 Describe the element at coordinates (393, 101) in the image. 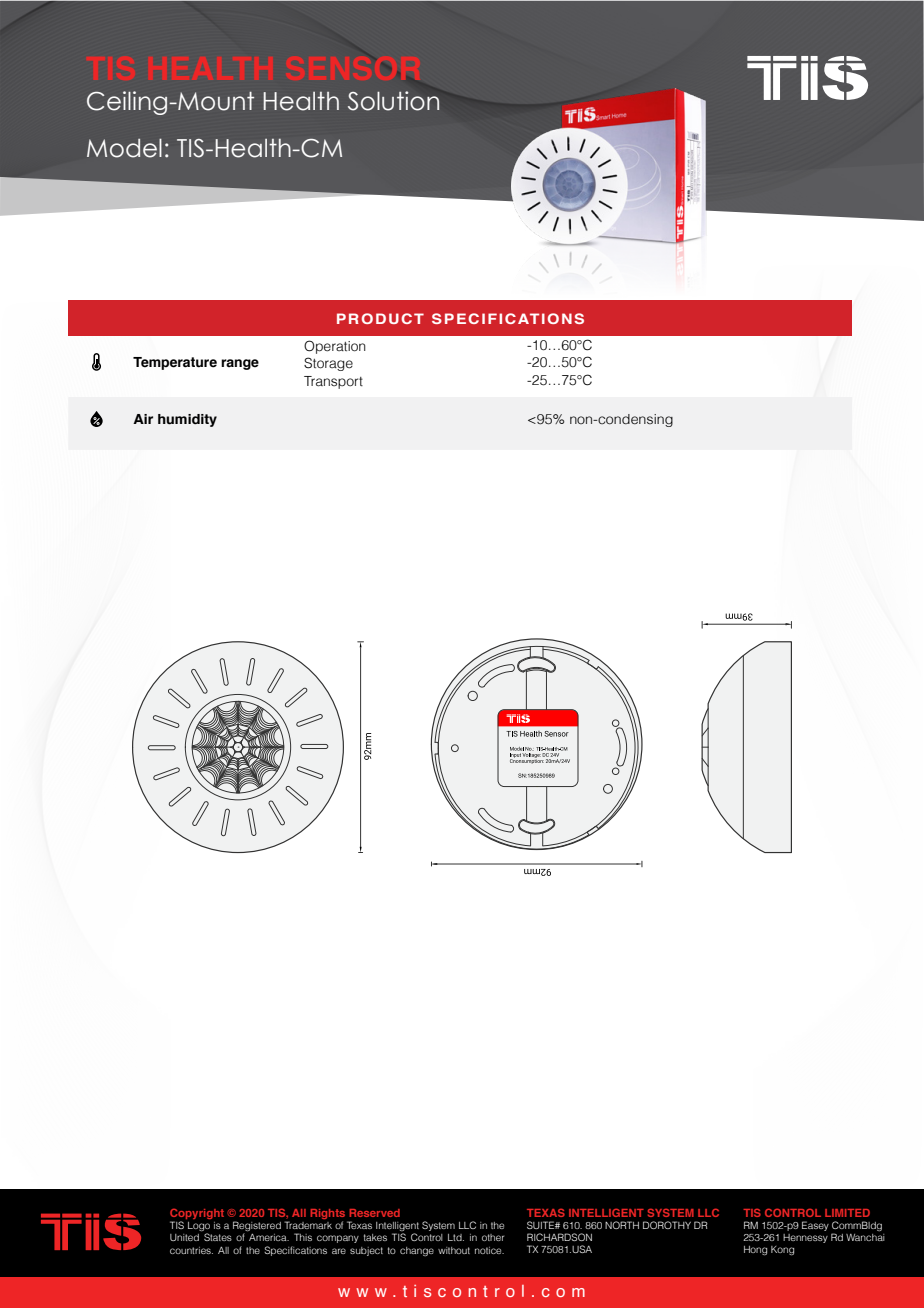

I see `Solution` at that location.
